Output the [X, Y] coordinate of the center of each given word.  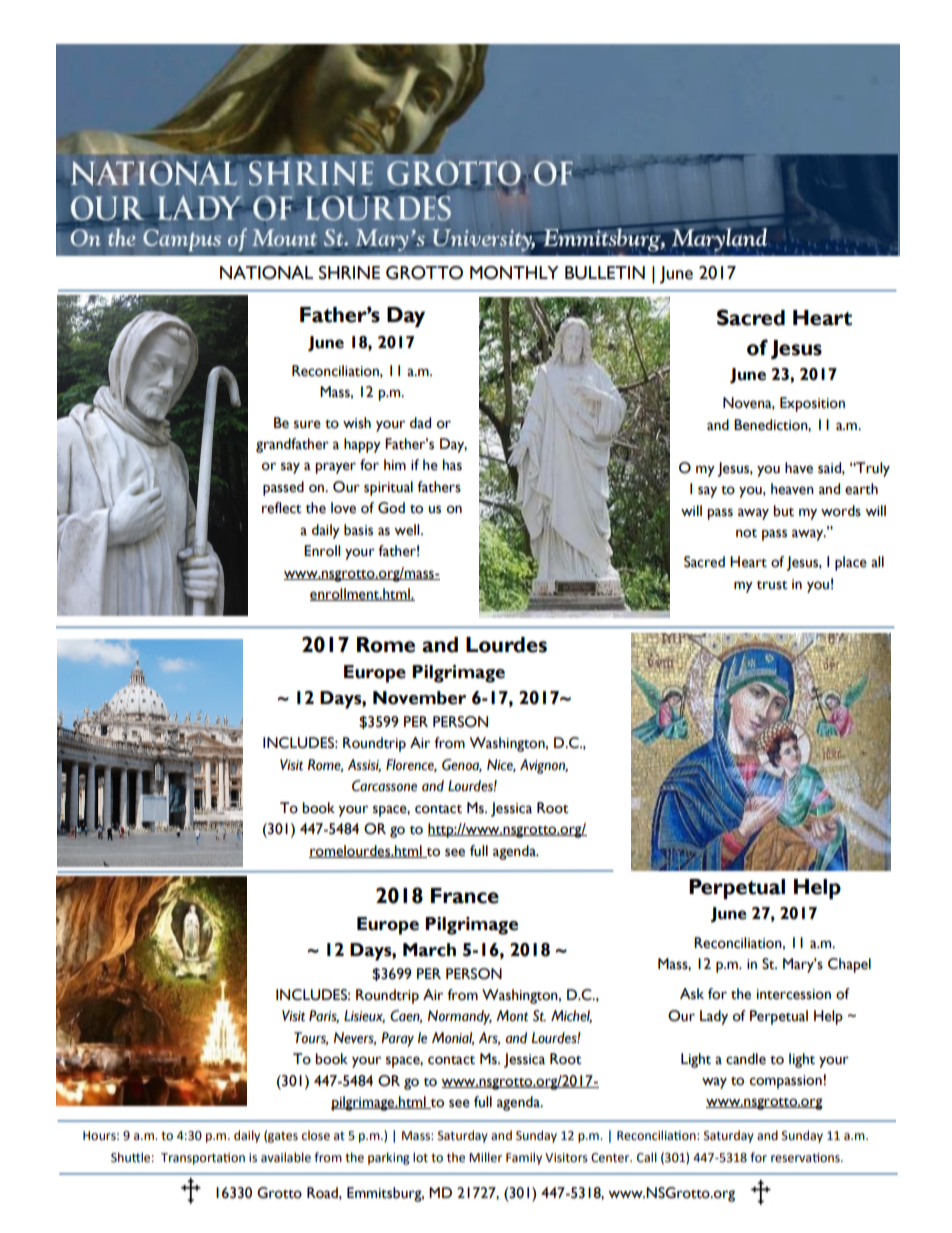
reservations [806, 1158]
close [316, 1135]
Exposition [812, 404]
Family [524, 1158]
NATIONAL [266, 273]
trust [772, 585]
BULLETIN [605, 273]
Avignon [544, 766]
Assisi [364, 765]
